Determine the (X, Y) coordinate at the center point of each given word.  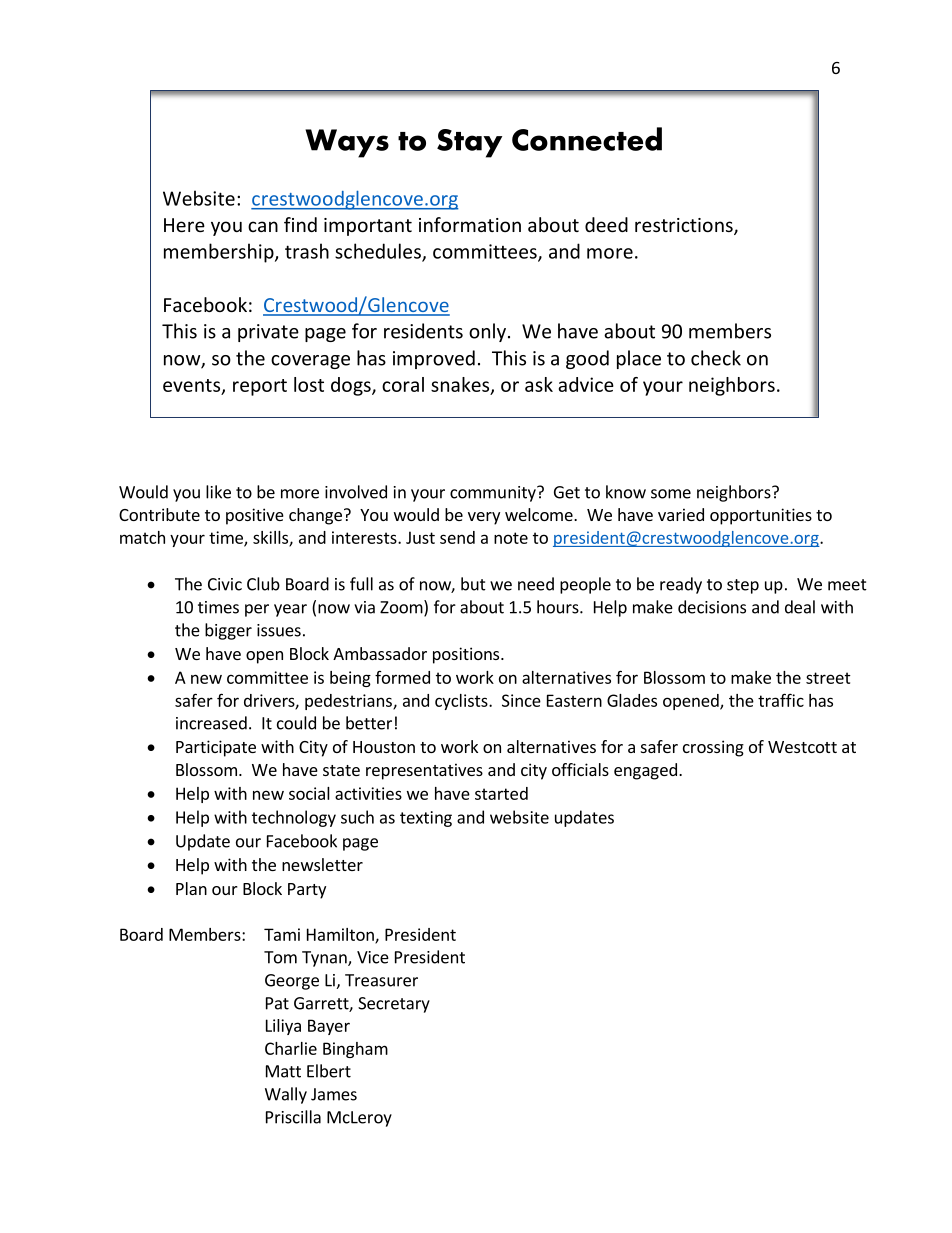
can (263, 226)
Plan (191, 888)
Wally (286, 1095)
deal (800, 607)
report (260, 387)
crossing (713, 748)
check (716, 358)
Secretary (394, 1005)
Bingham (355, 1050)
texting (426, 819)
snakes (461, 385)
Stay (469, 143)
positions (467, 655)
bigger (228, 631)
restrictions (685, 226)
